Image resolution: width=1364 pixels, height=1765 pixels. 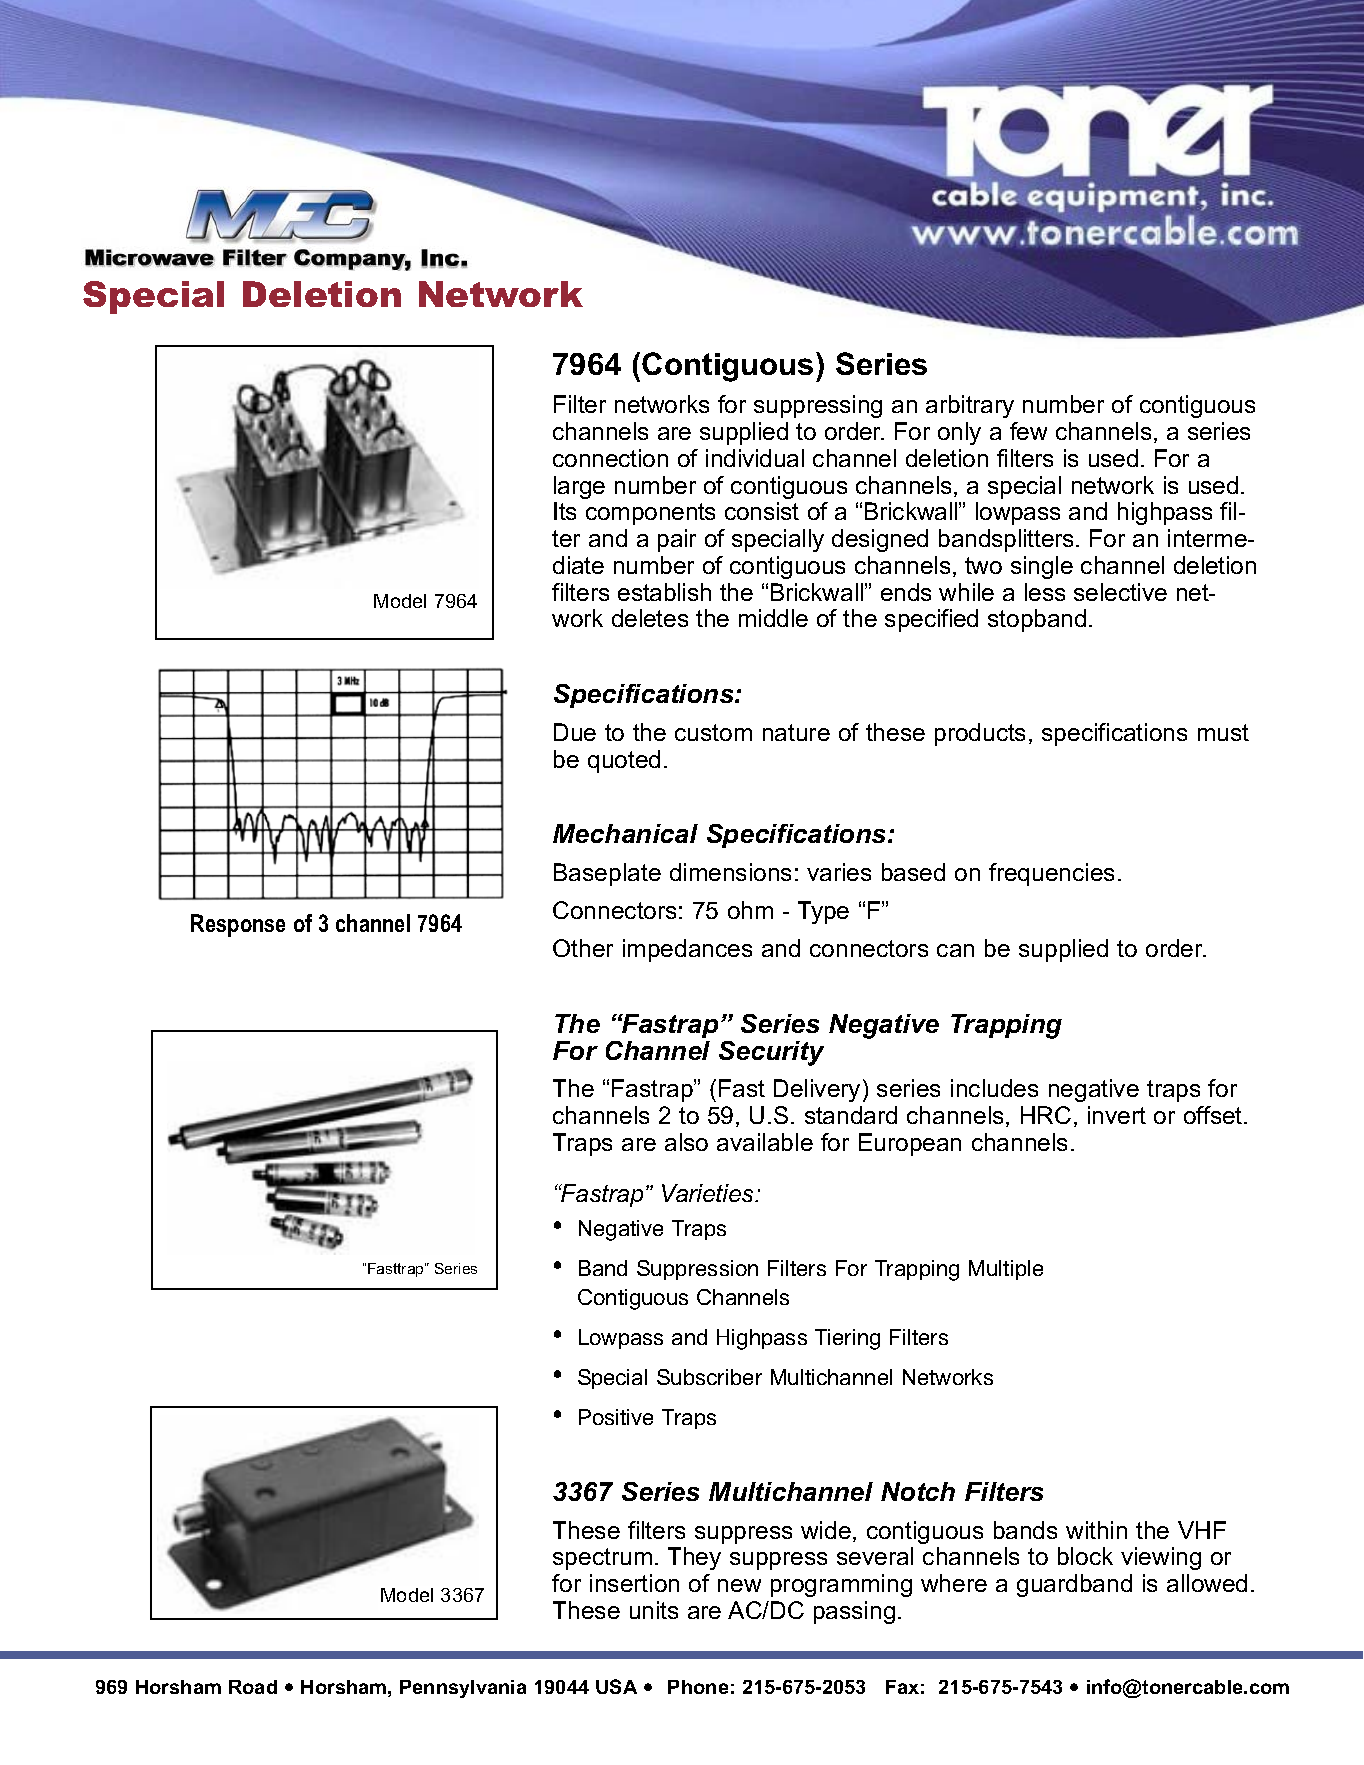 What do you see at coordinates (253, 1687) in the image?
I see `Road` at bounding box center [253, 1687].
